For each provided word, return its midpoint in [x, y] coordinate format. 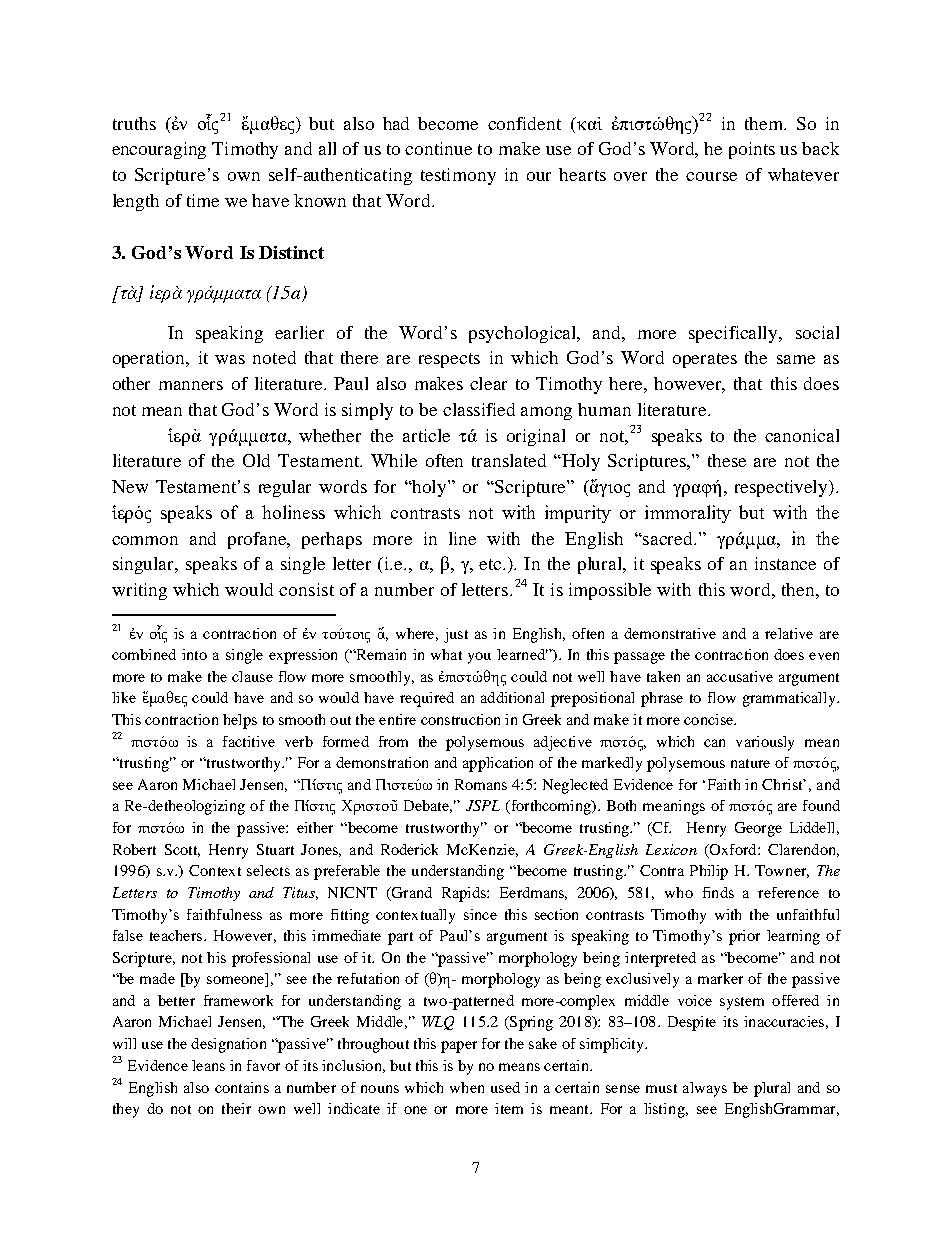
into [194, 654]
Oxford [733, 850]
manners [191, 385]
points [752, 150]
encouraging [159, 150]
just [456, 635]
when [467, 1087]
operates [705, 360]
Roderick [409, 849]
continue [438, 148]
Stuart [275, 849]
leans [208, 1065]
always [705, 1089]
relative [789, 633]
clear [488, 383]
